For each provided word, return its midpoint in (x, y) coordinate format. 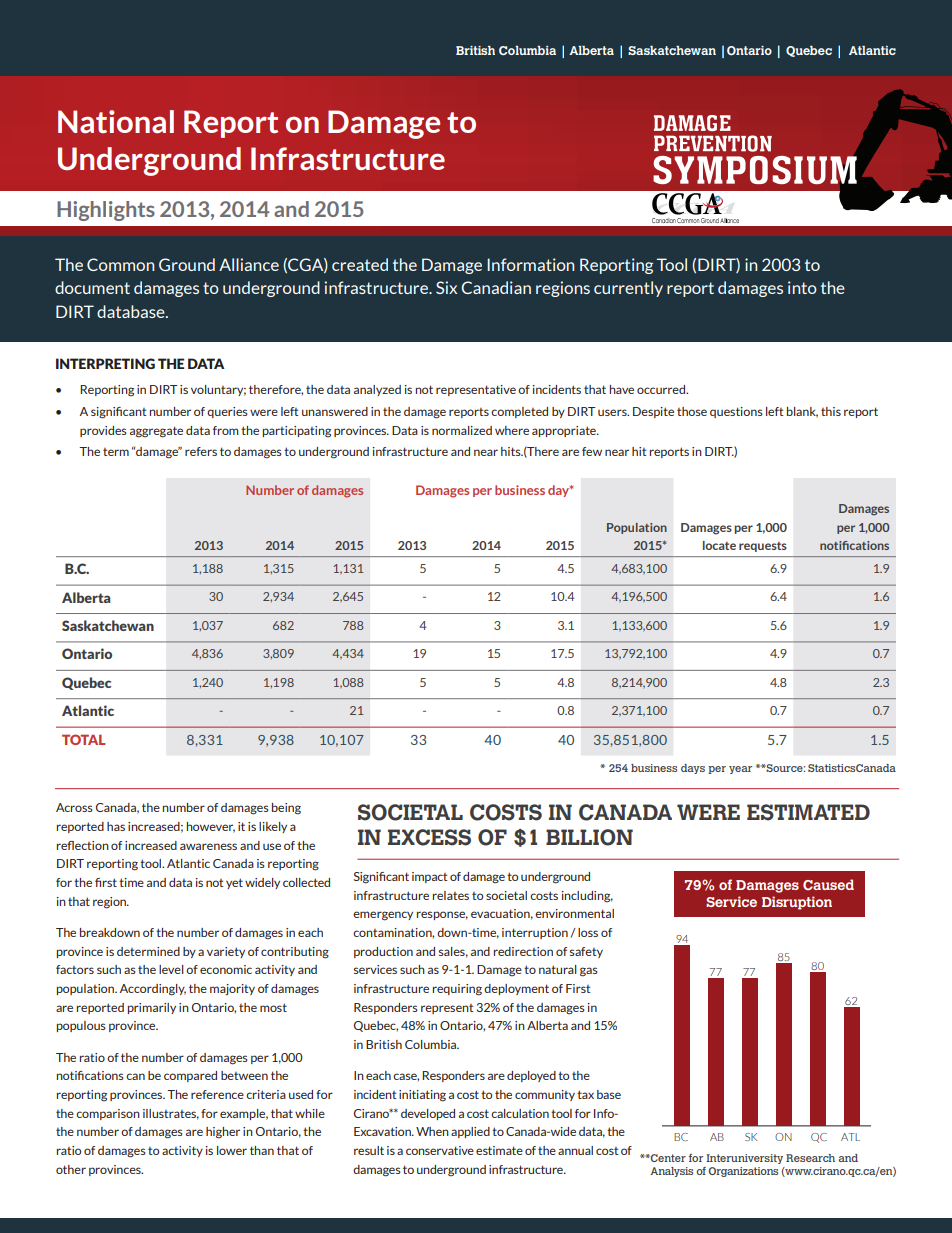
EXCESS (429, 837)
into (802, 287)
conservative (440, 1150)
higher (223, 1133)
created (360, 264)
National (116, 121)
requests (763, 547)
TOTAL (83, 739)
